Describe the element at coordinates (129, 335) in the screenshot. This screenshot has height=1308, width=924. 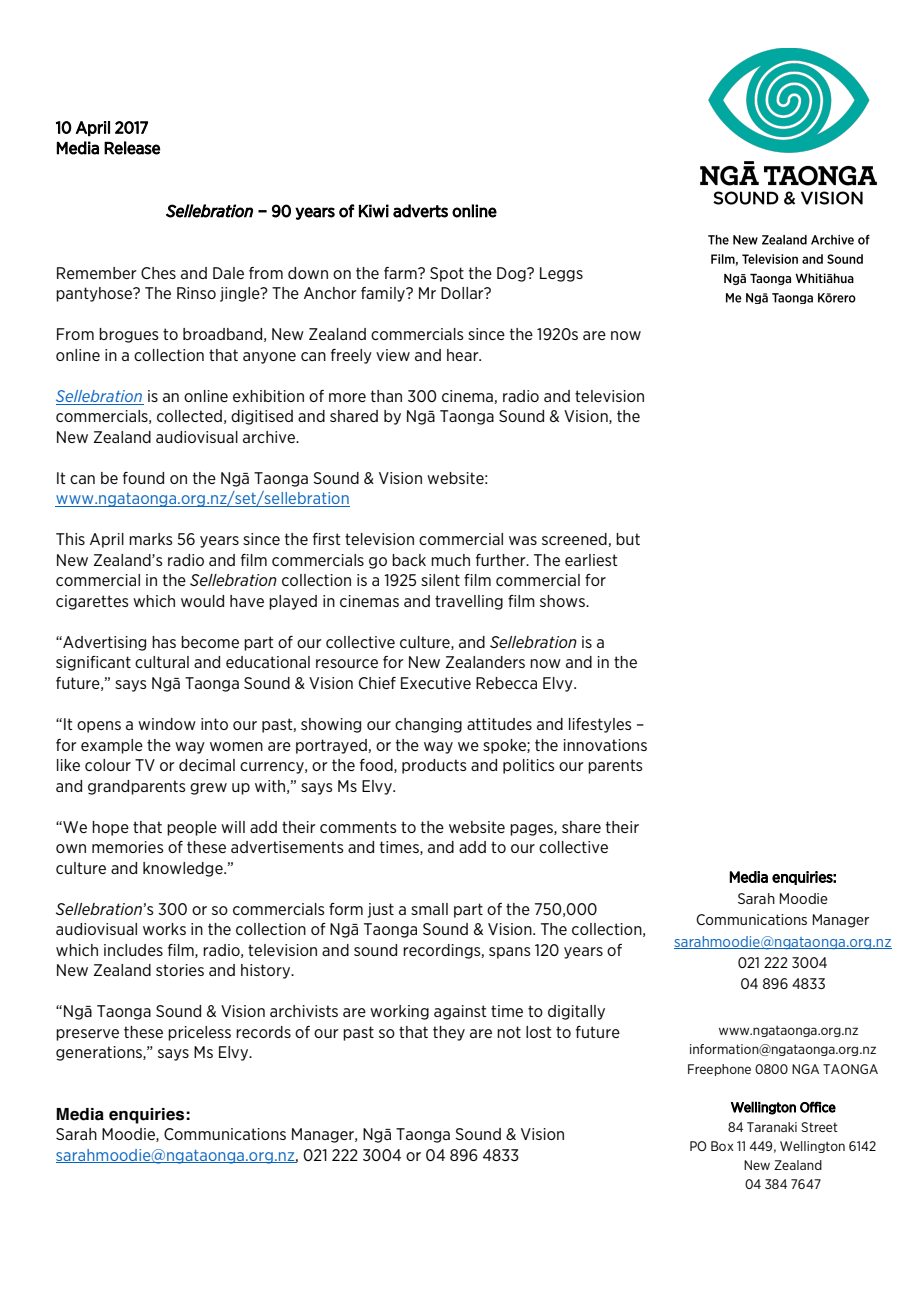
I see `brogues` at that location.
